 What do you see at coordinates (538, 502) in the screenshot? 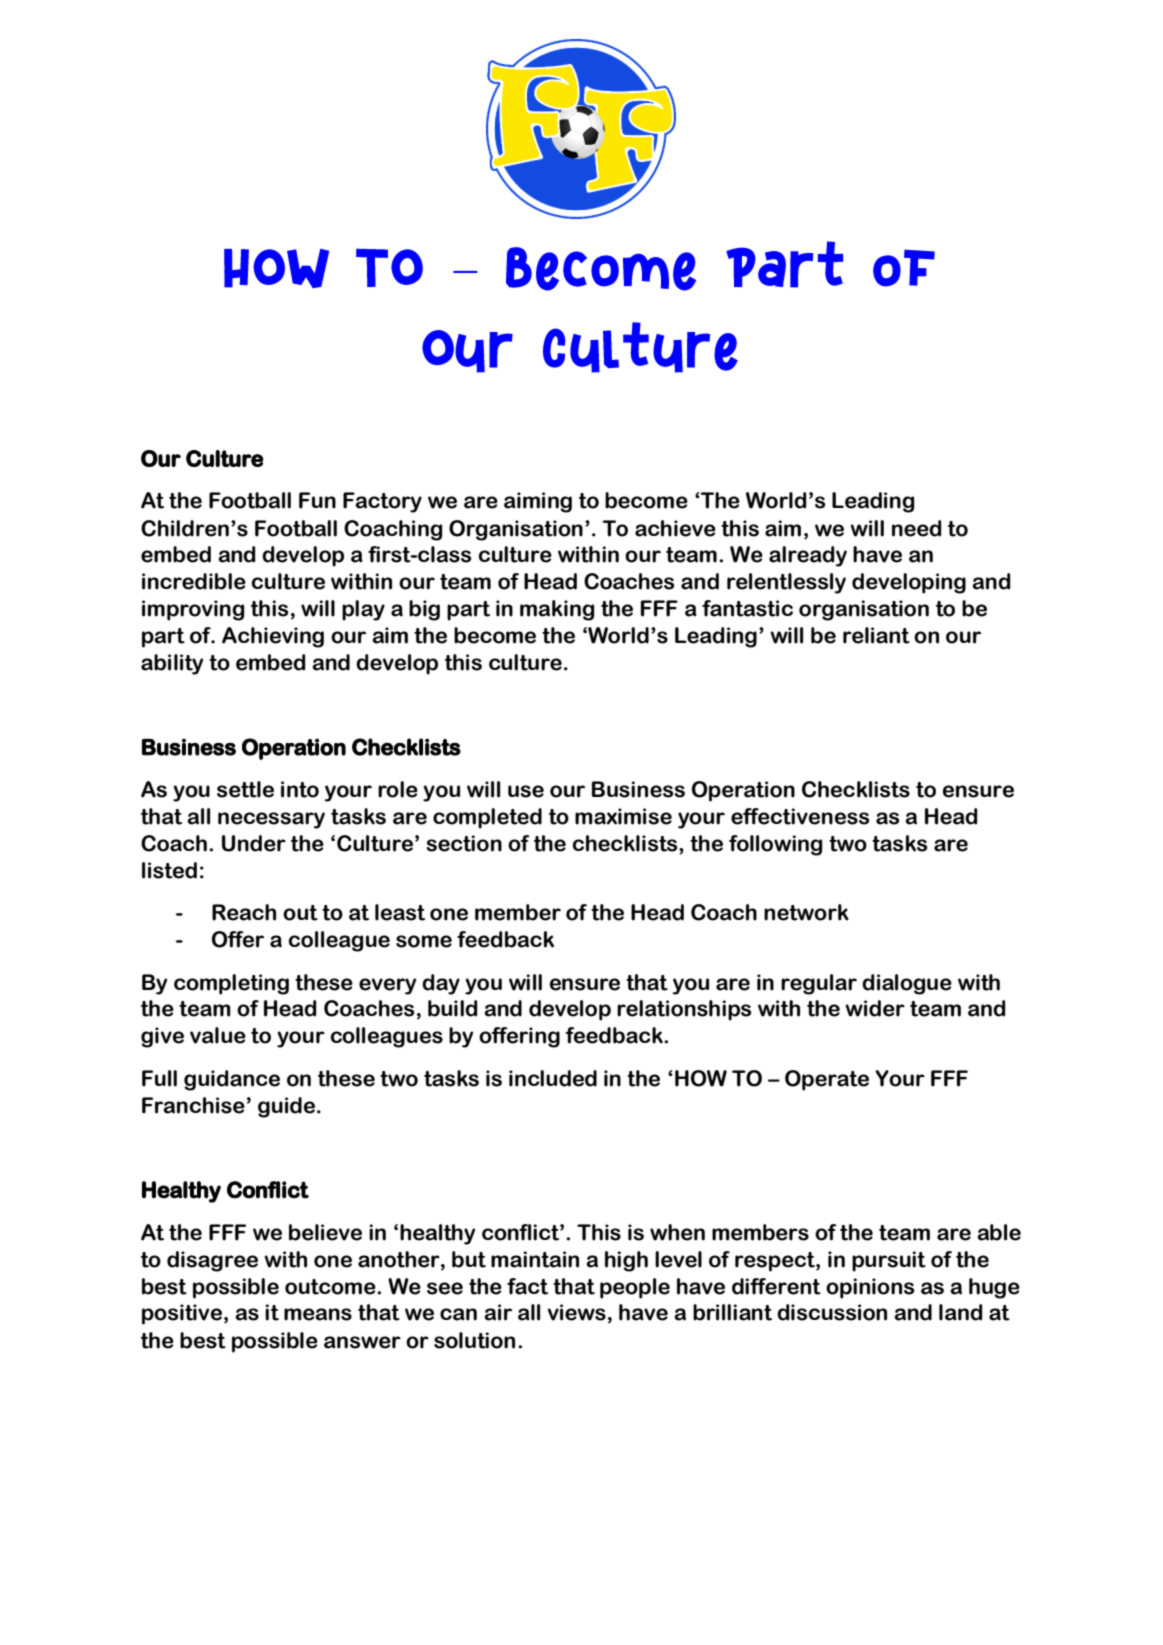
I see `aiming` at bounding box center [538, 502].
